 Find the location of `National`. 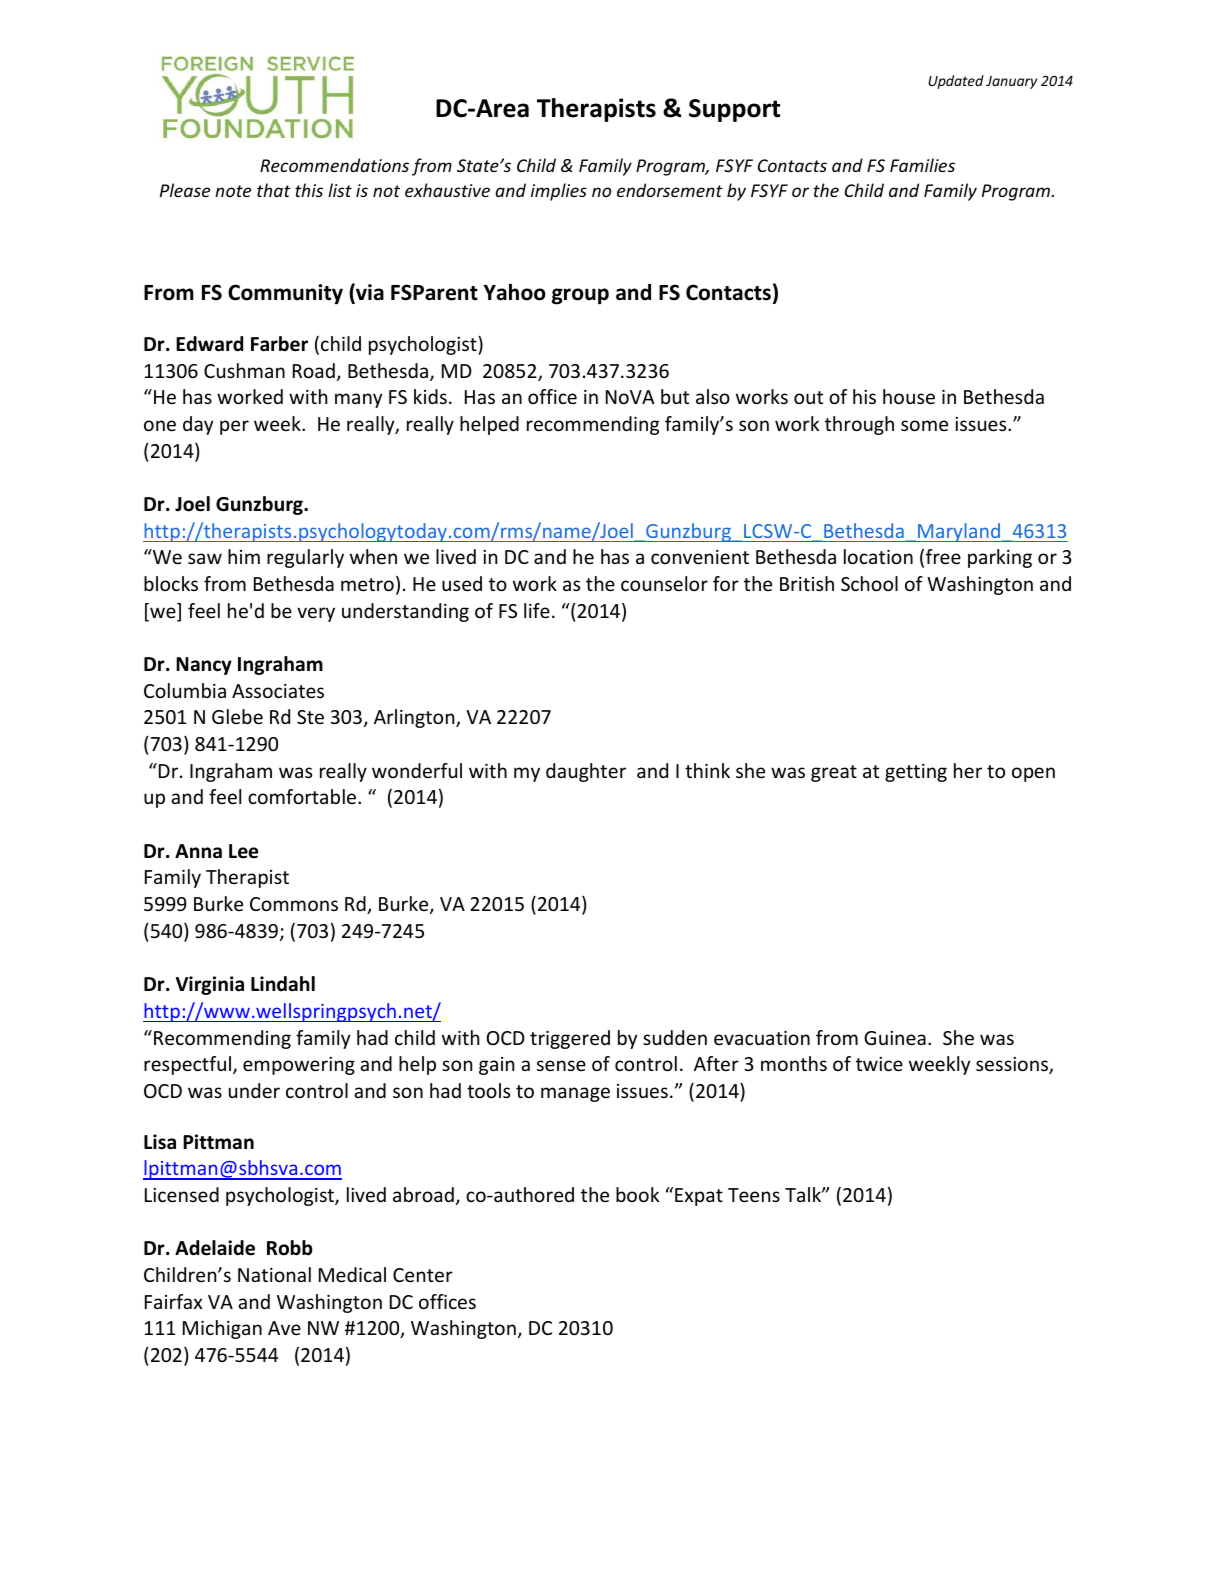

National is located at coordinates (274, 1274).
